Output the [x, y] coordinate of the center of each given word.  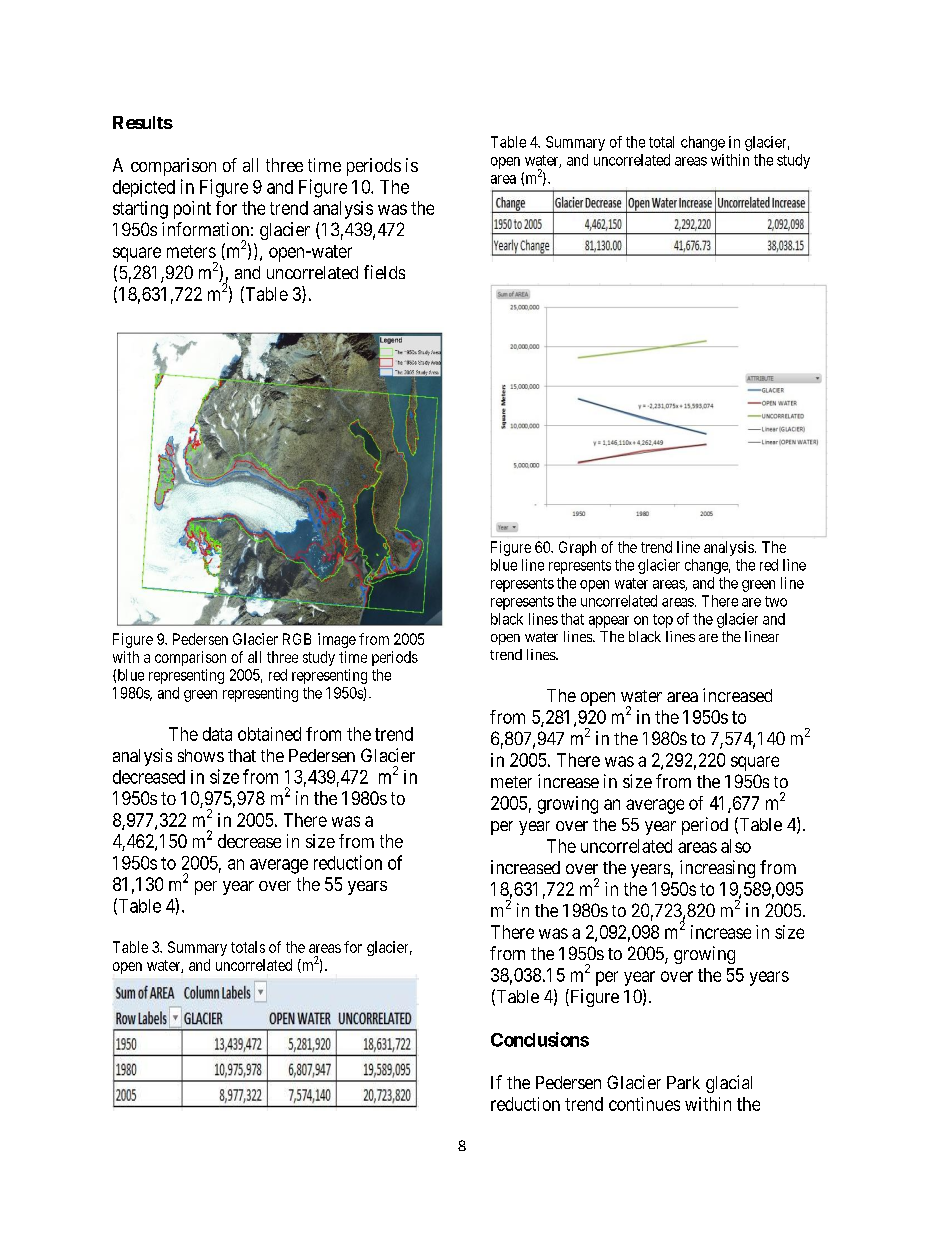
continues [644, 1104]
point [192, 210]
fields [384, 272]
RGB [297, 639]
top [663, 621]
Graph [577, 548]
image [337, 640]
